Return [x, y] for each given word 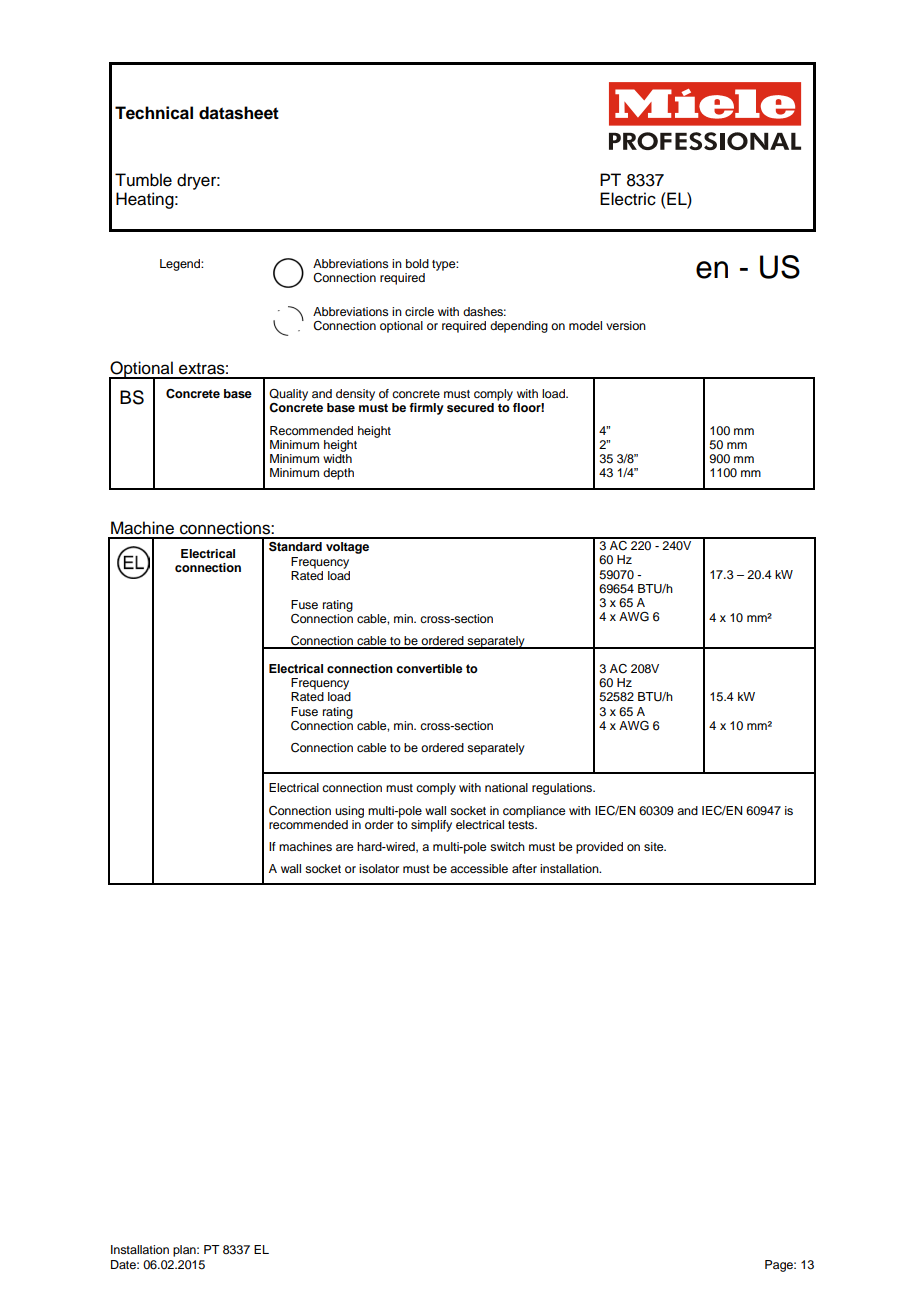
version [626, 325]
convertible [429, 668]
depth [338, 474]
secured [470, 407]
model [585, 325]
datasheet [239, 113]
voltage [347, 548]
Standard [295, 546]
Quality [288, 395]
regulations [563, 789]
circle [419, 311]
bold [417, 263]
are [344, 847]
